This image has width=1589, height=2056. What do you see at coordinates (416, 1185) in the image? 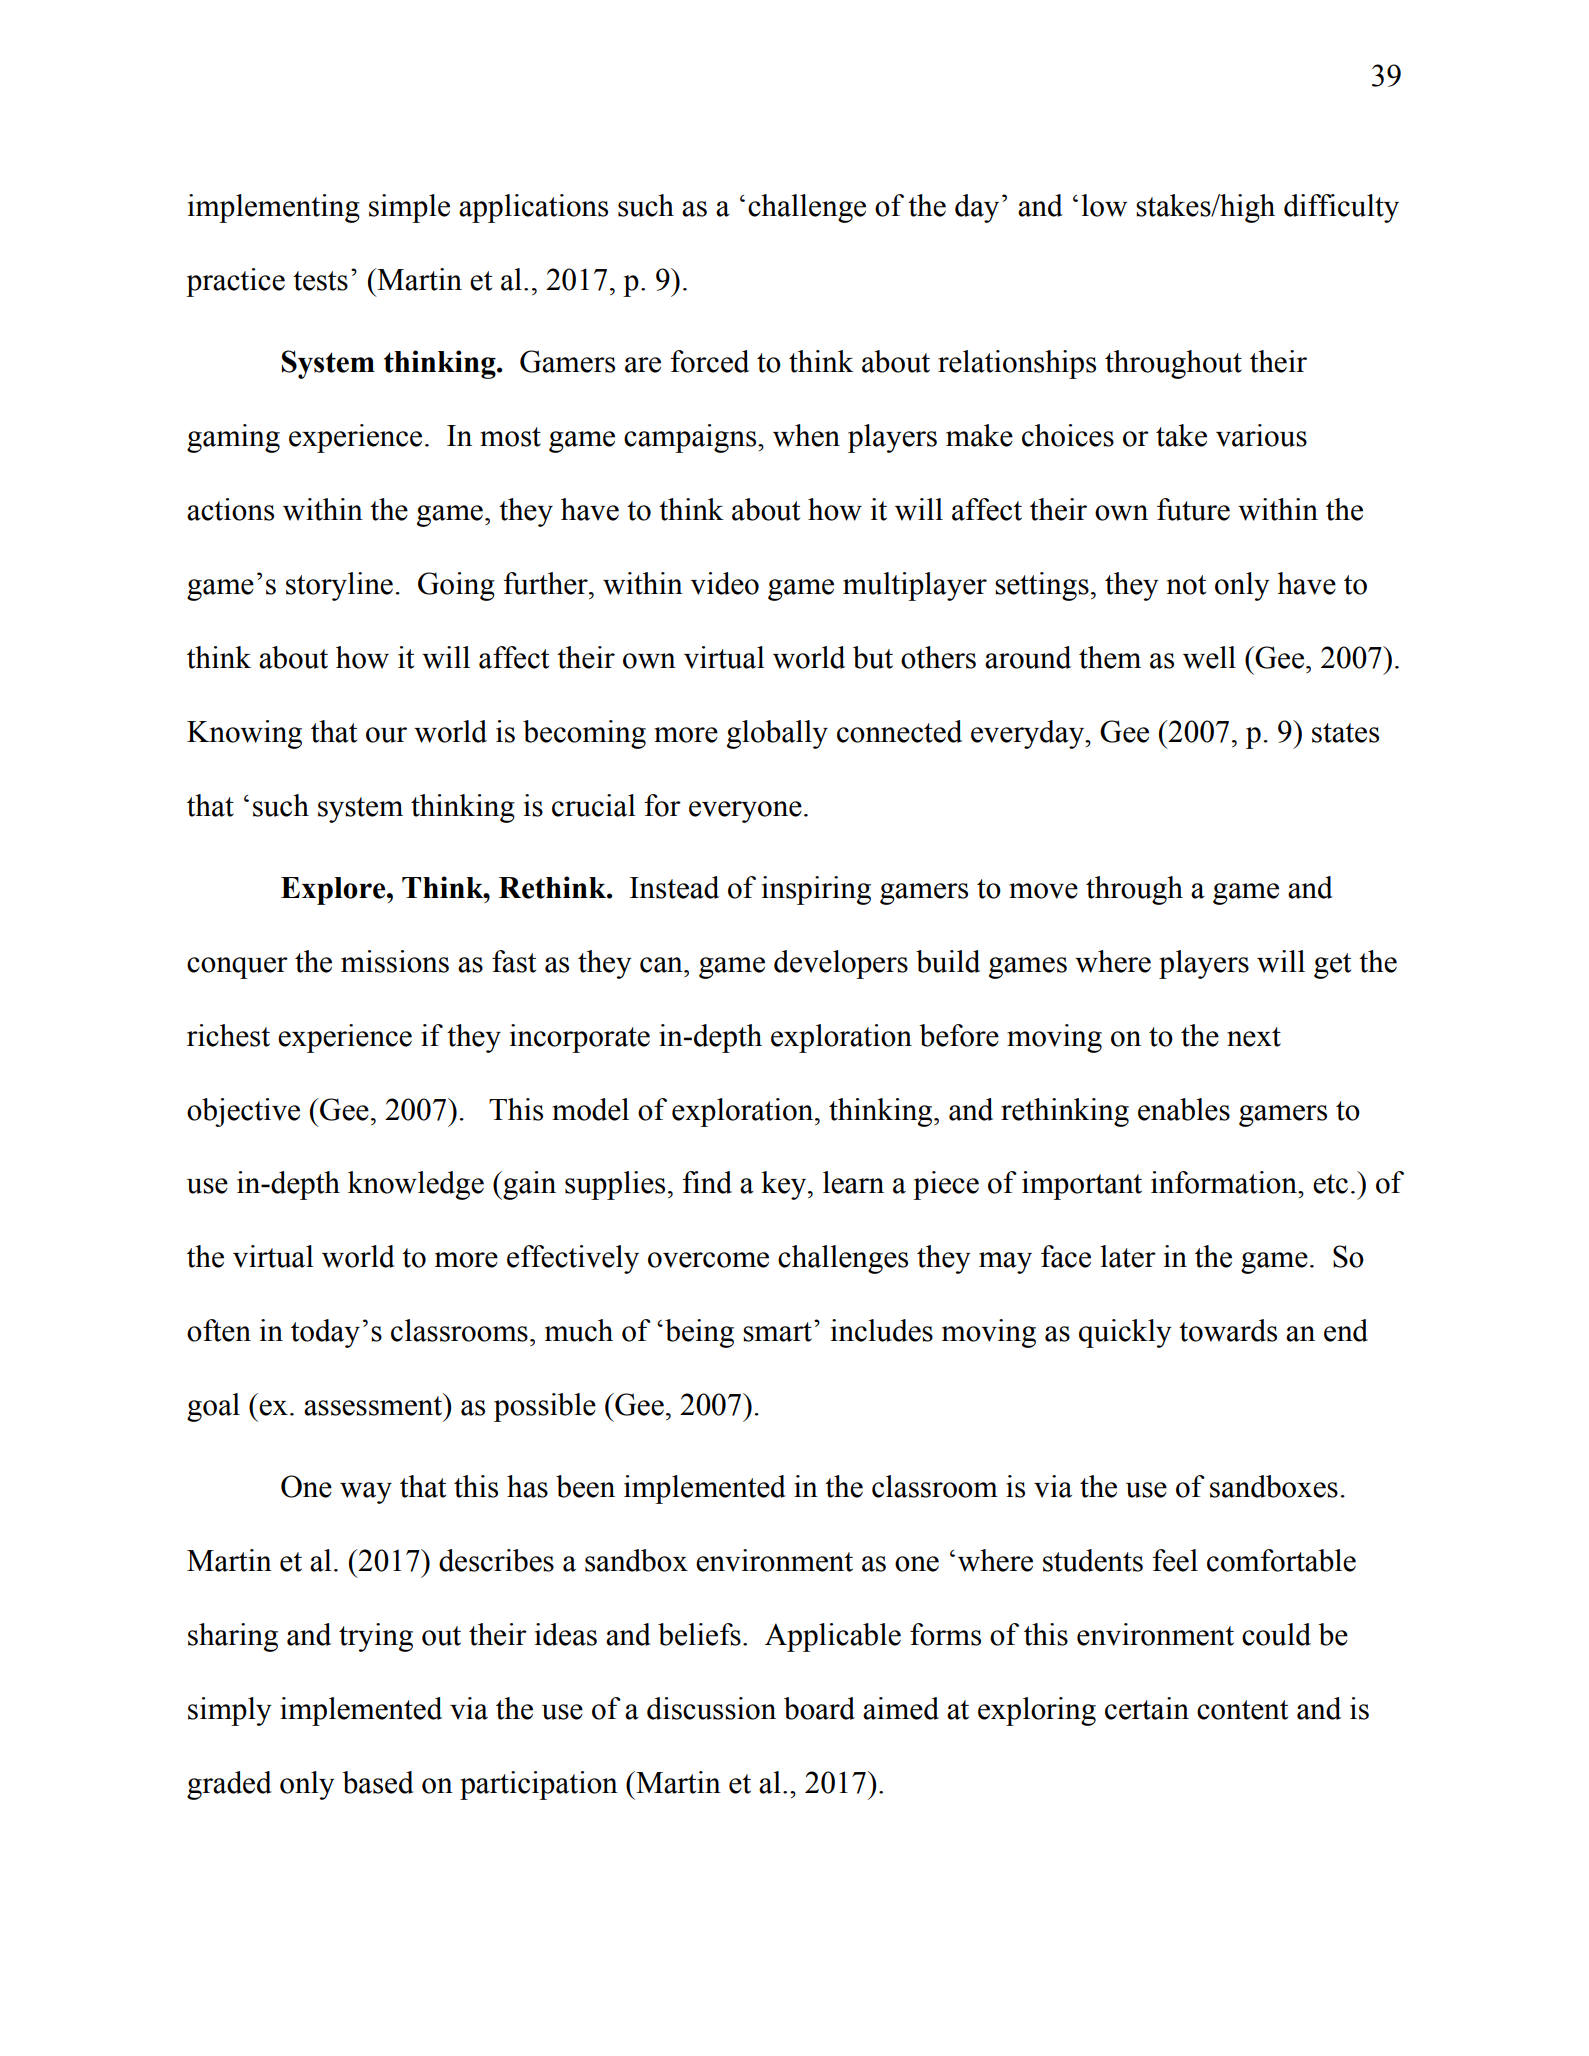
I see `knowledge` at bounding box center [416, 1185].
